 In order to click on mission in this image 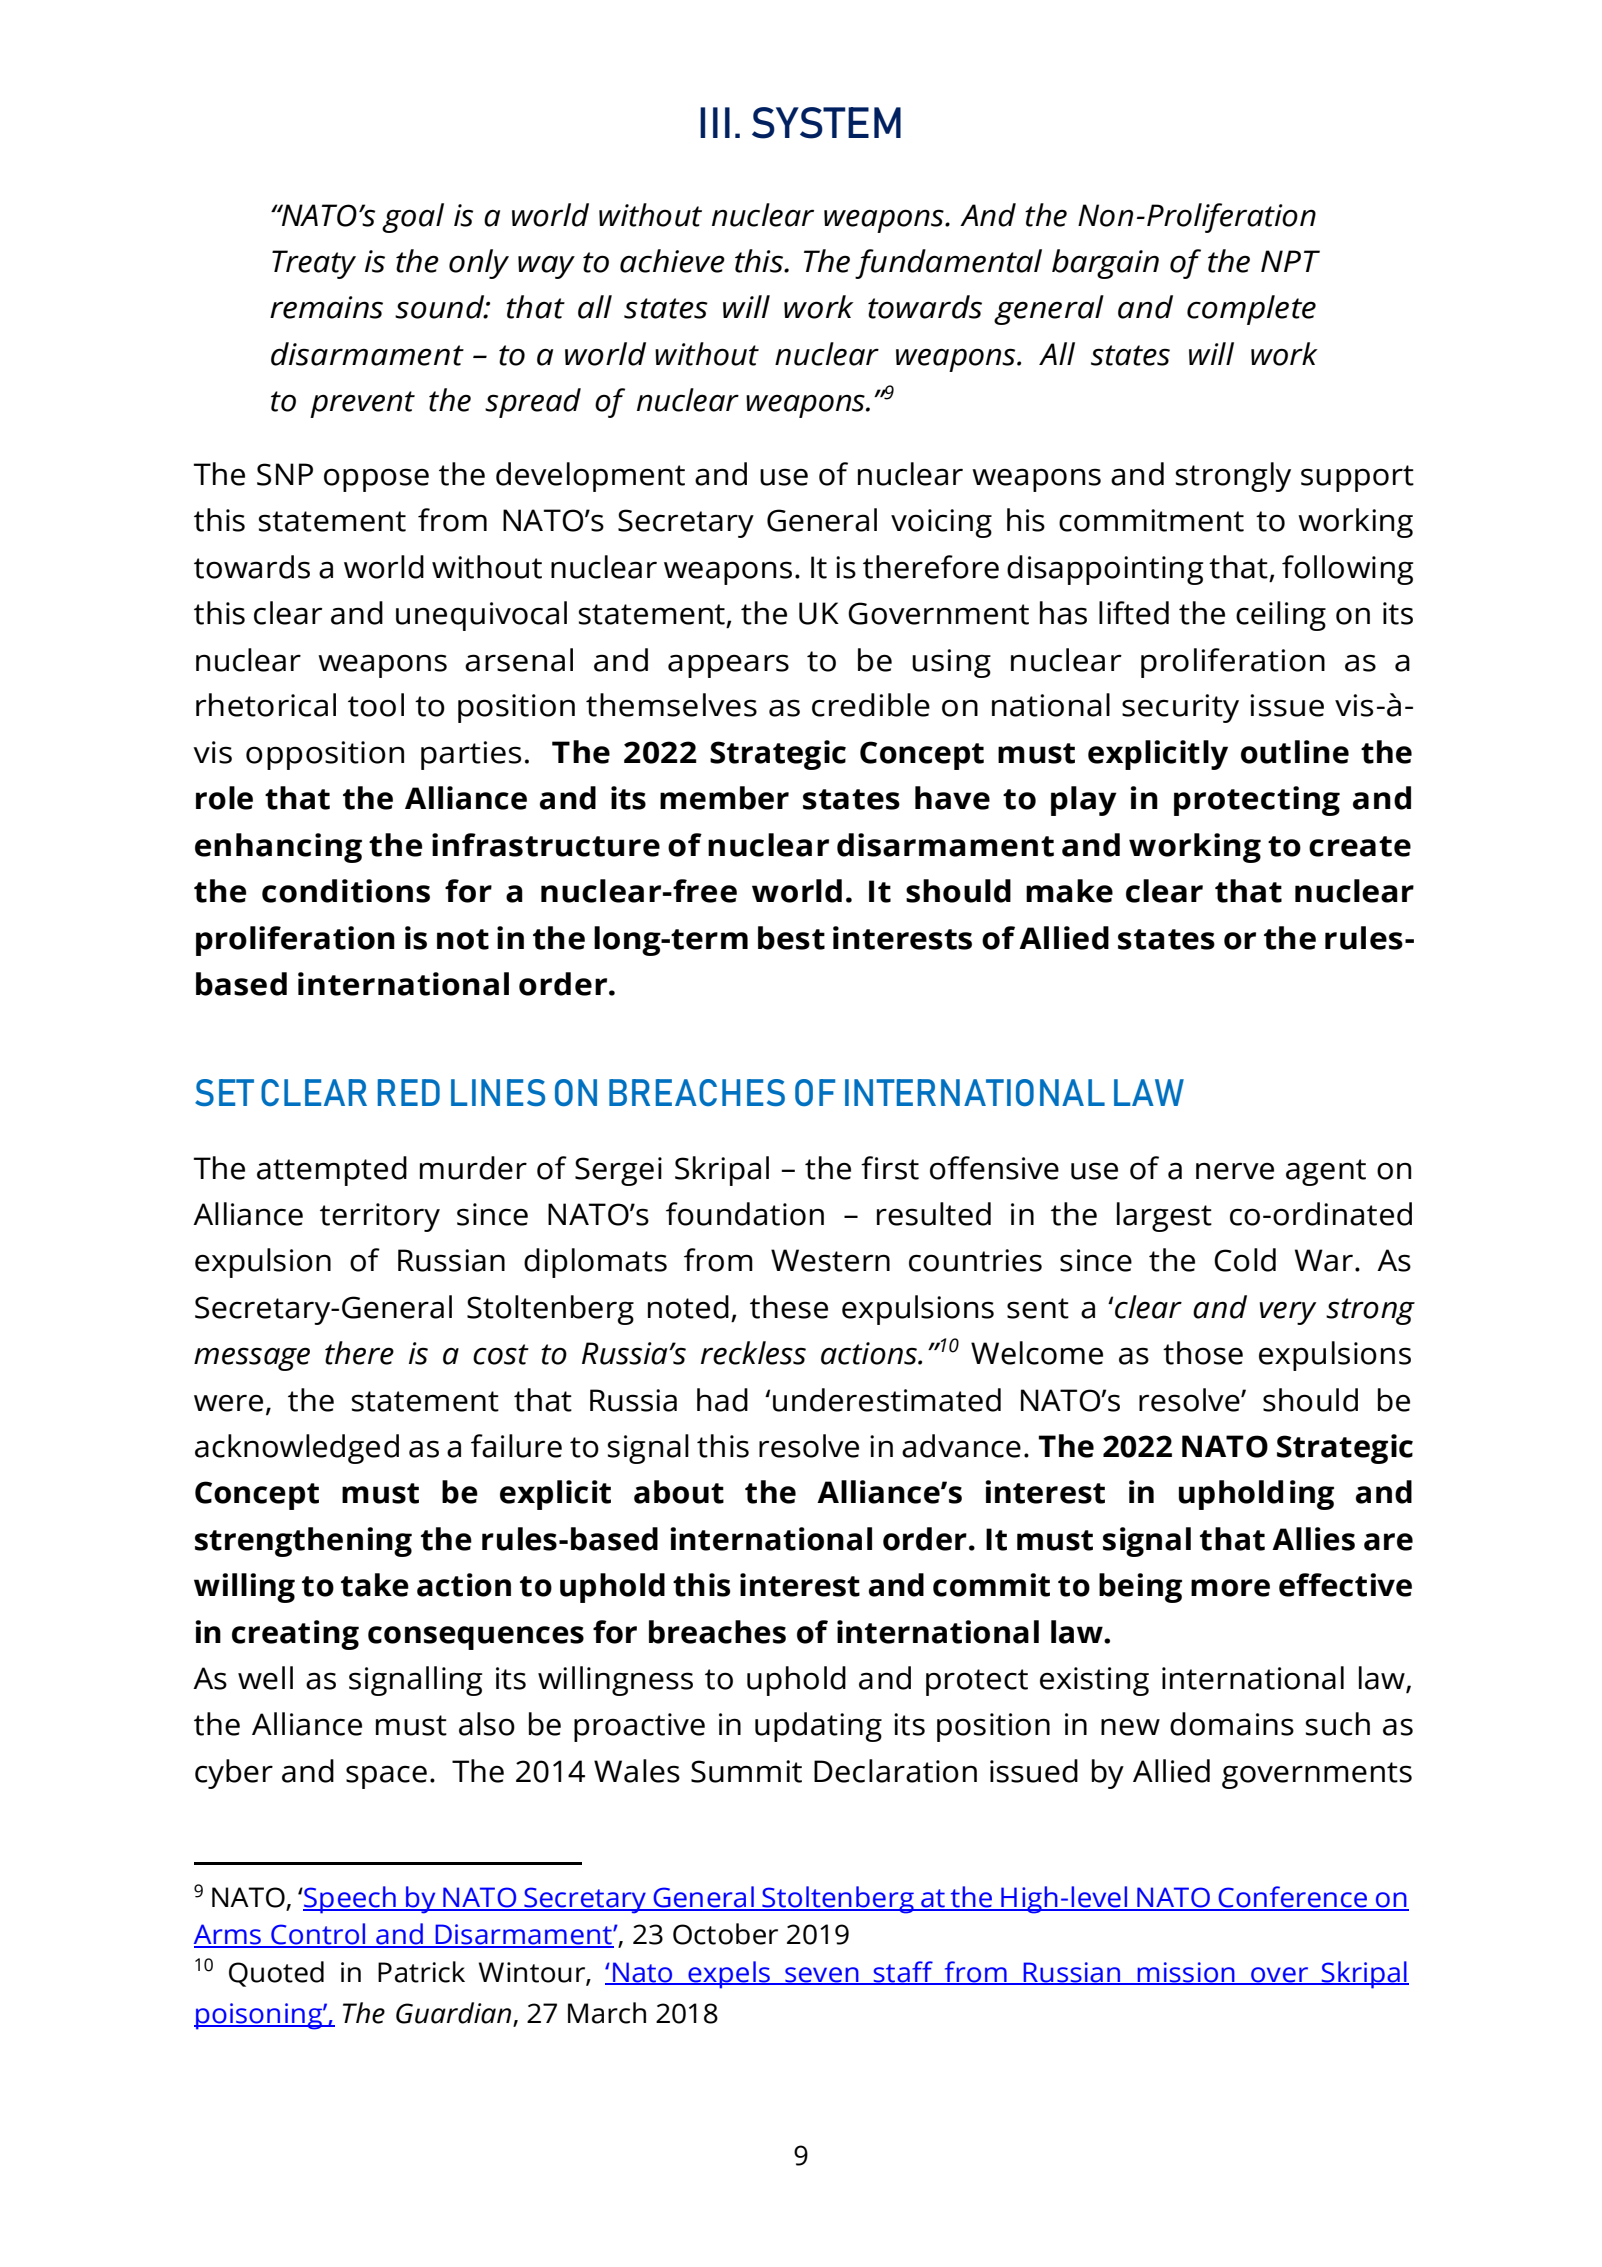, I will do `click(1186, 1973)`.
